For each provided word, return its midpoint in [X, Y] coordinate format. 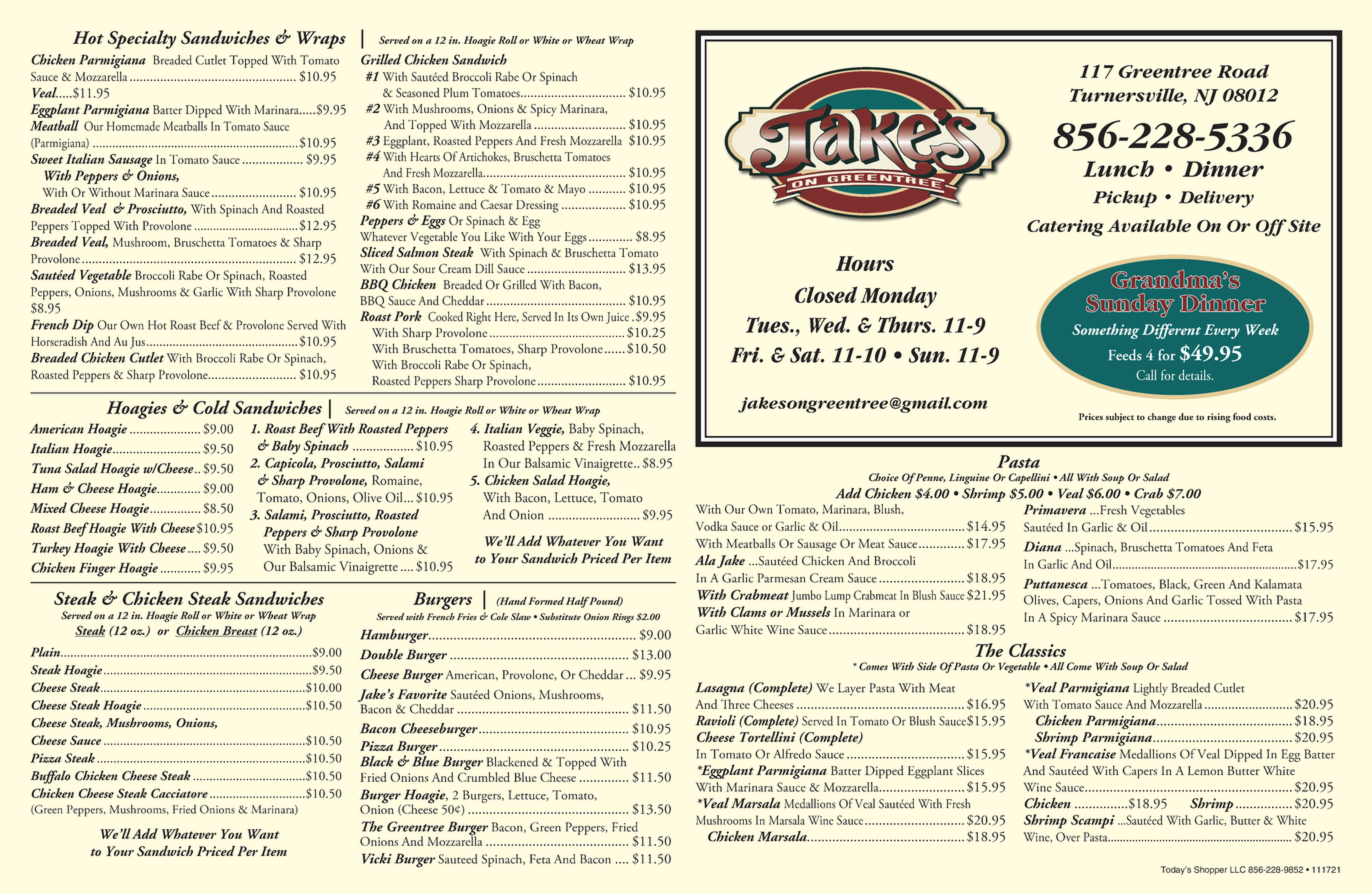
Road [1243, 71]
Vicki [377, 858]
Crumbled [484, 777]
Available [1149, 225]
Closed [826, 294]
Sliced [377, 252]
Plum [456, 92]
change [1162, 418]
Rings [623, 618]
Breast [239, 631]
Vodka [712, 526]
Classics [1037, 650]
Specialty [142, 39]
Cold [211, 407]
